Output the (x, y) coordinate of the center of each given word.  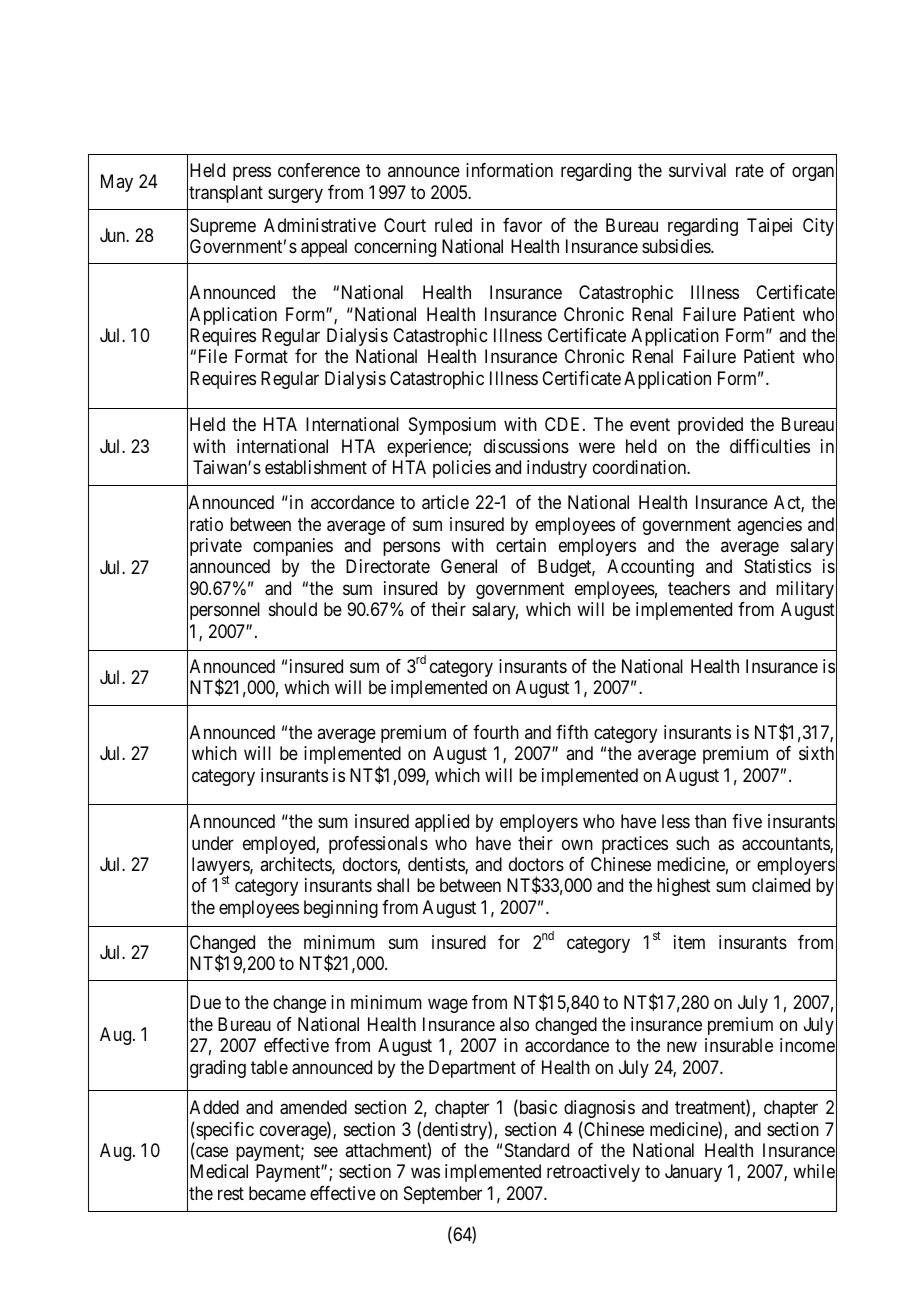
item (689, 942)
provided (710, 426)
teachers (699, 588)
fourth (496, 732)
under (213, 843)
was (425, 1173)
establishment (316, 467)
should (293, 609)
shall (393, 885)
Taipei (769, 227)
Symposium (452, 426)
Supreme (223, 227)
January (693, 1173)
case (211, 1153)
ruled (453, 225)
